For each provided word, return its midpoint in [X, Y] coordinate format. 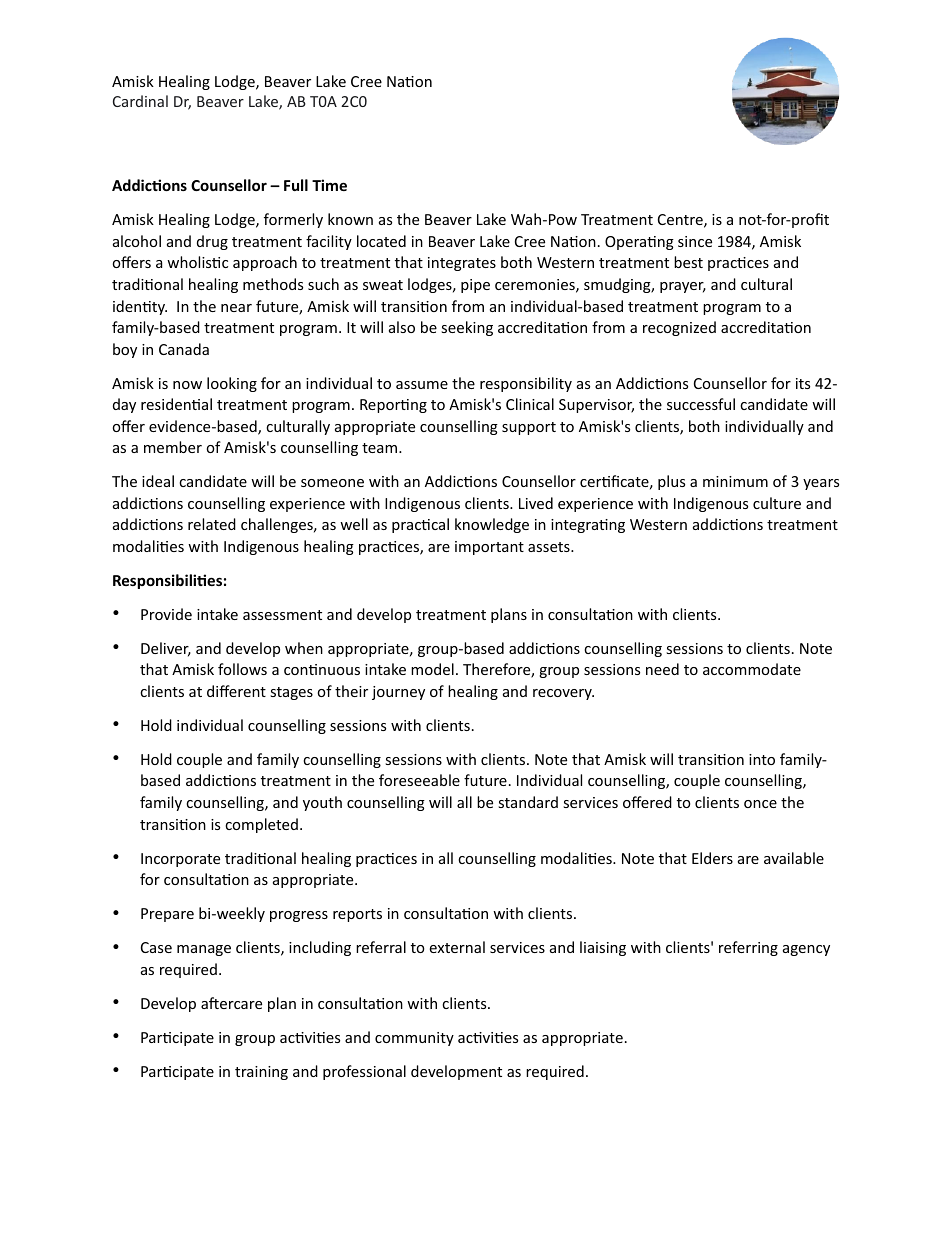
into [762, 759]
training [261, 1073]
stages [291, 693]
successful [701, 404]
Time [329, 185]
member [173, 447]
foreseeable [419, 780]
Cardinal [140, 101]
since [695, 241]
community [414, 1039]
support [529, 428]
